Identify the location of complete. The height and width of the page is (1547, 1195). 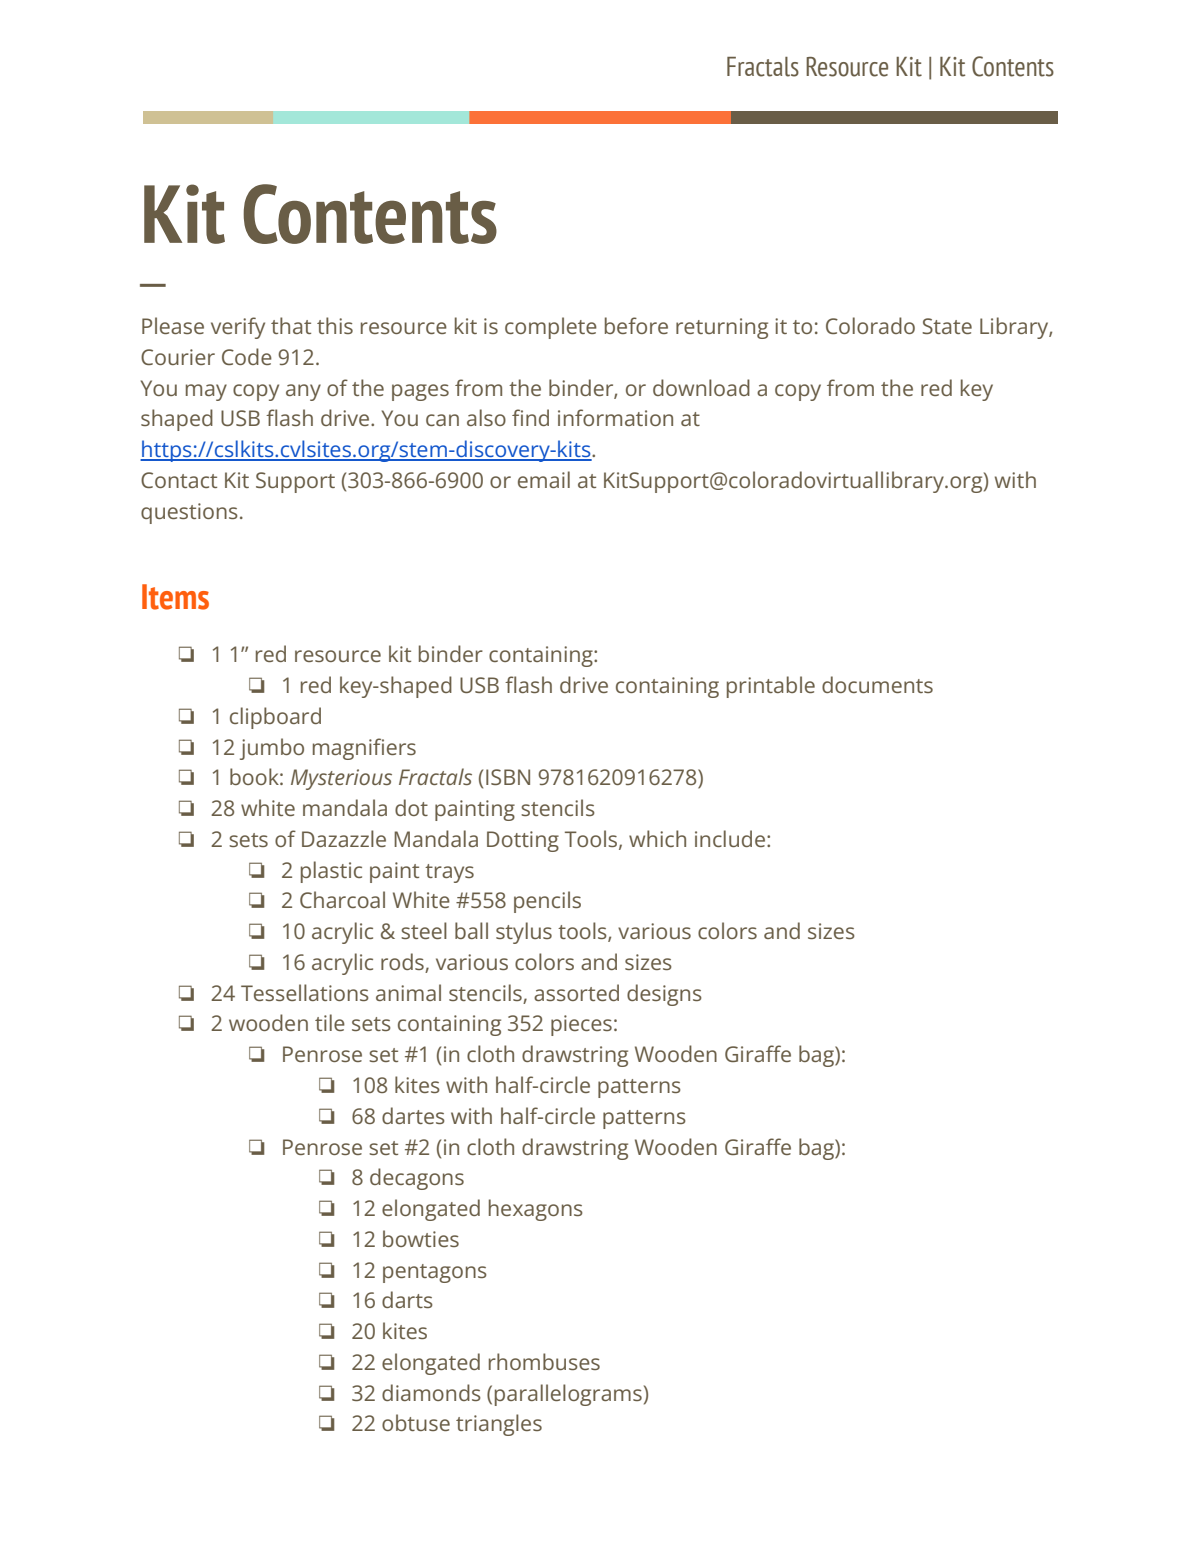
(551, 328).
